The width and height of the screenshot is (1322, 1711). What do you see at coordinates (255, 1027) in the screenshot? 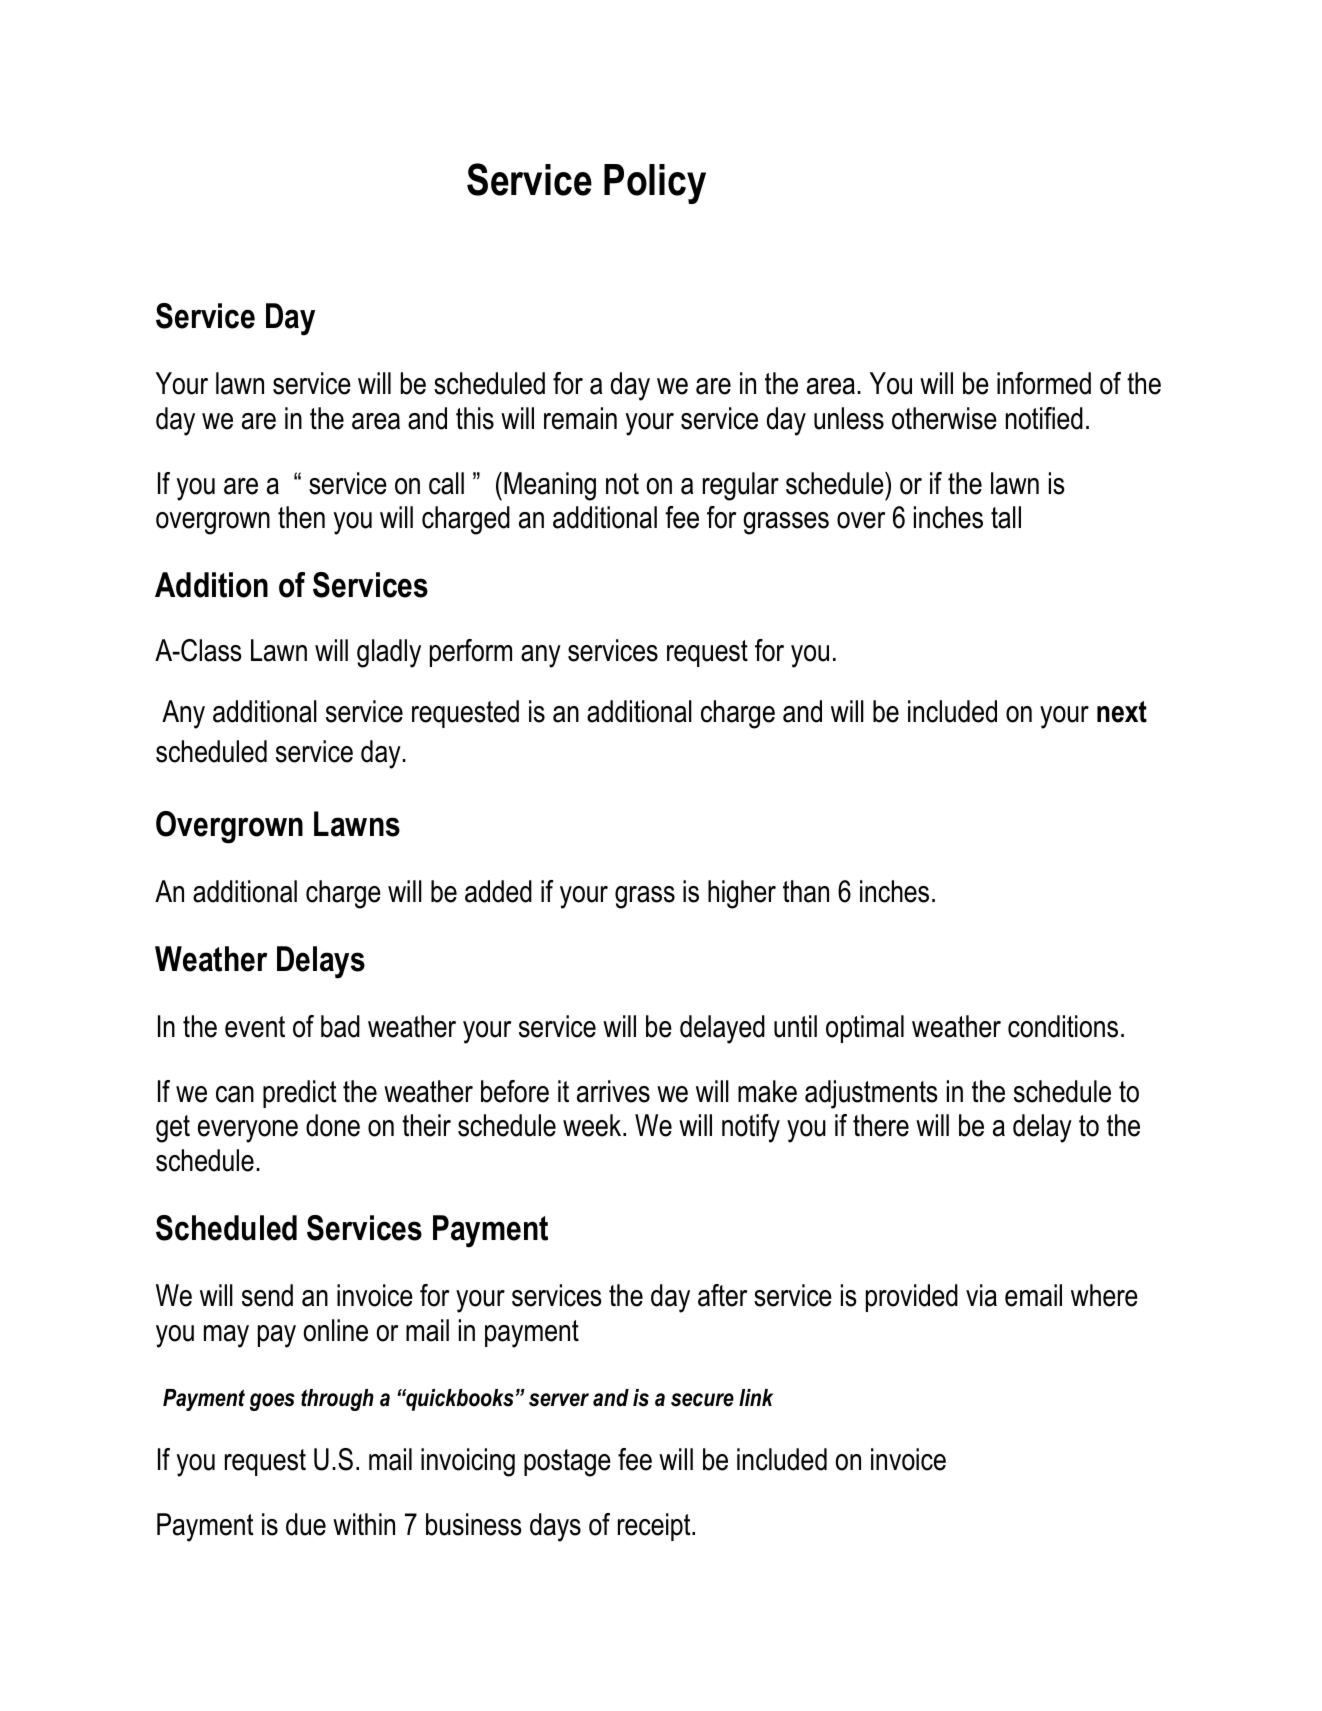
I see `event` at bounding box center [255, 1027].
